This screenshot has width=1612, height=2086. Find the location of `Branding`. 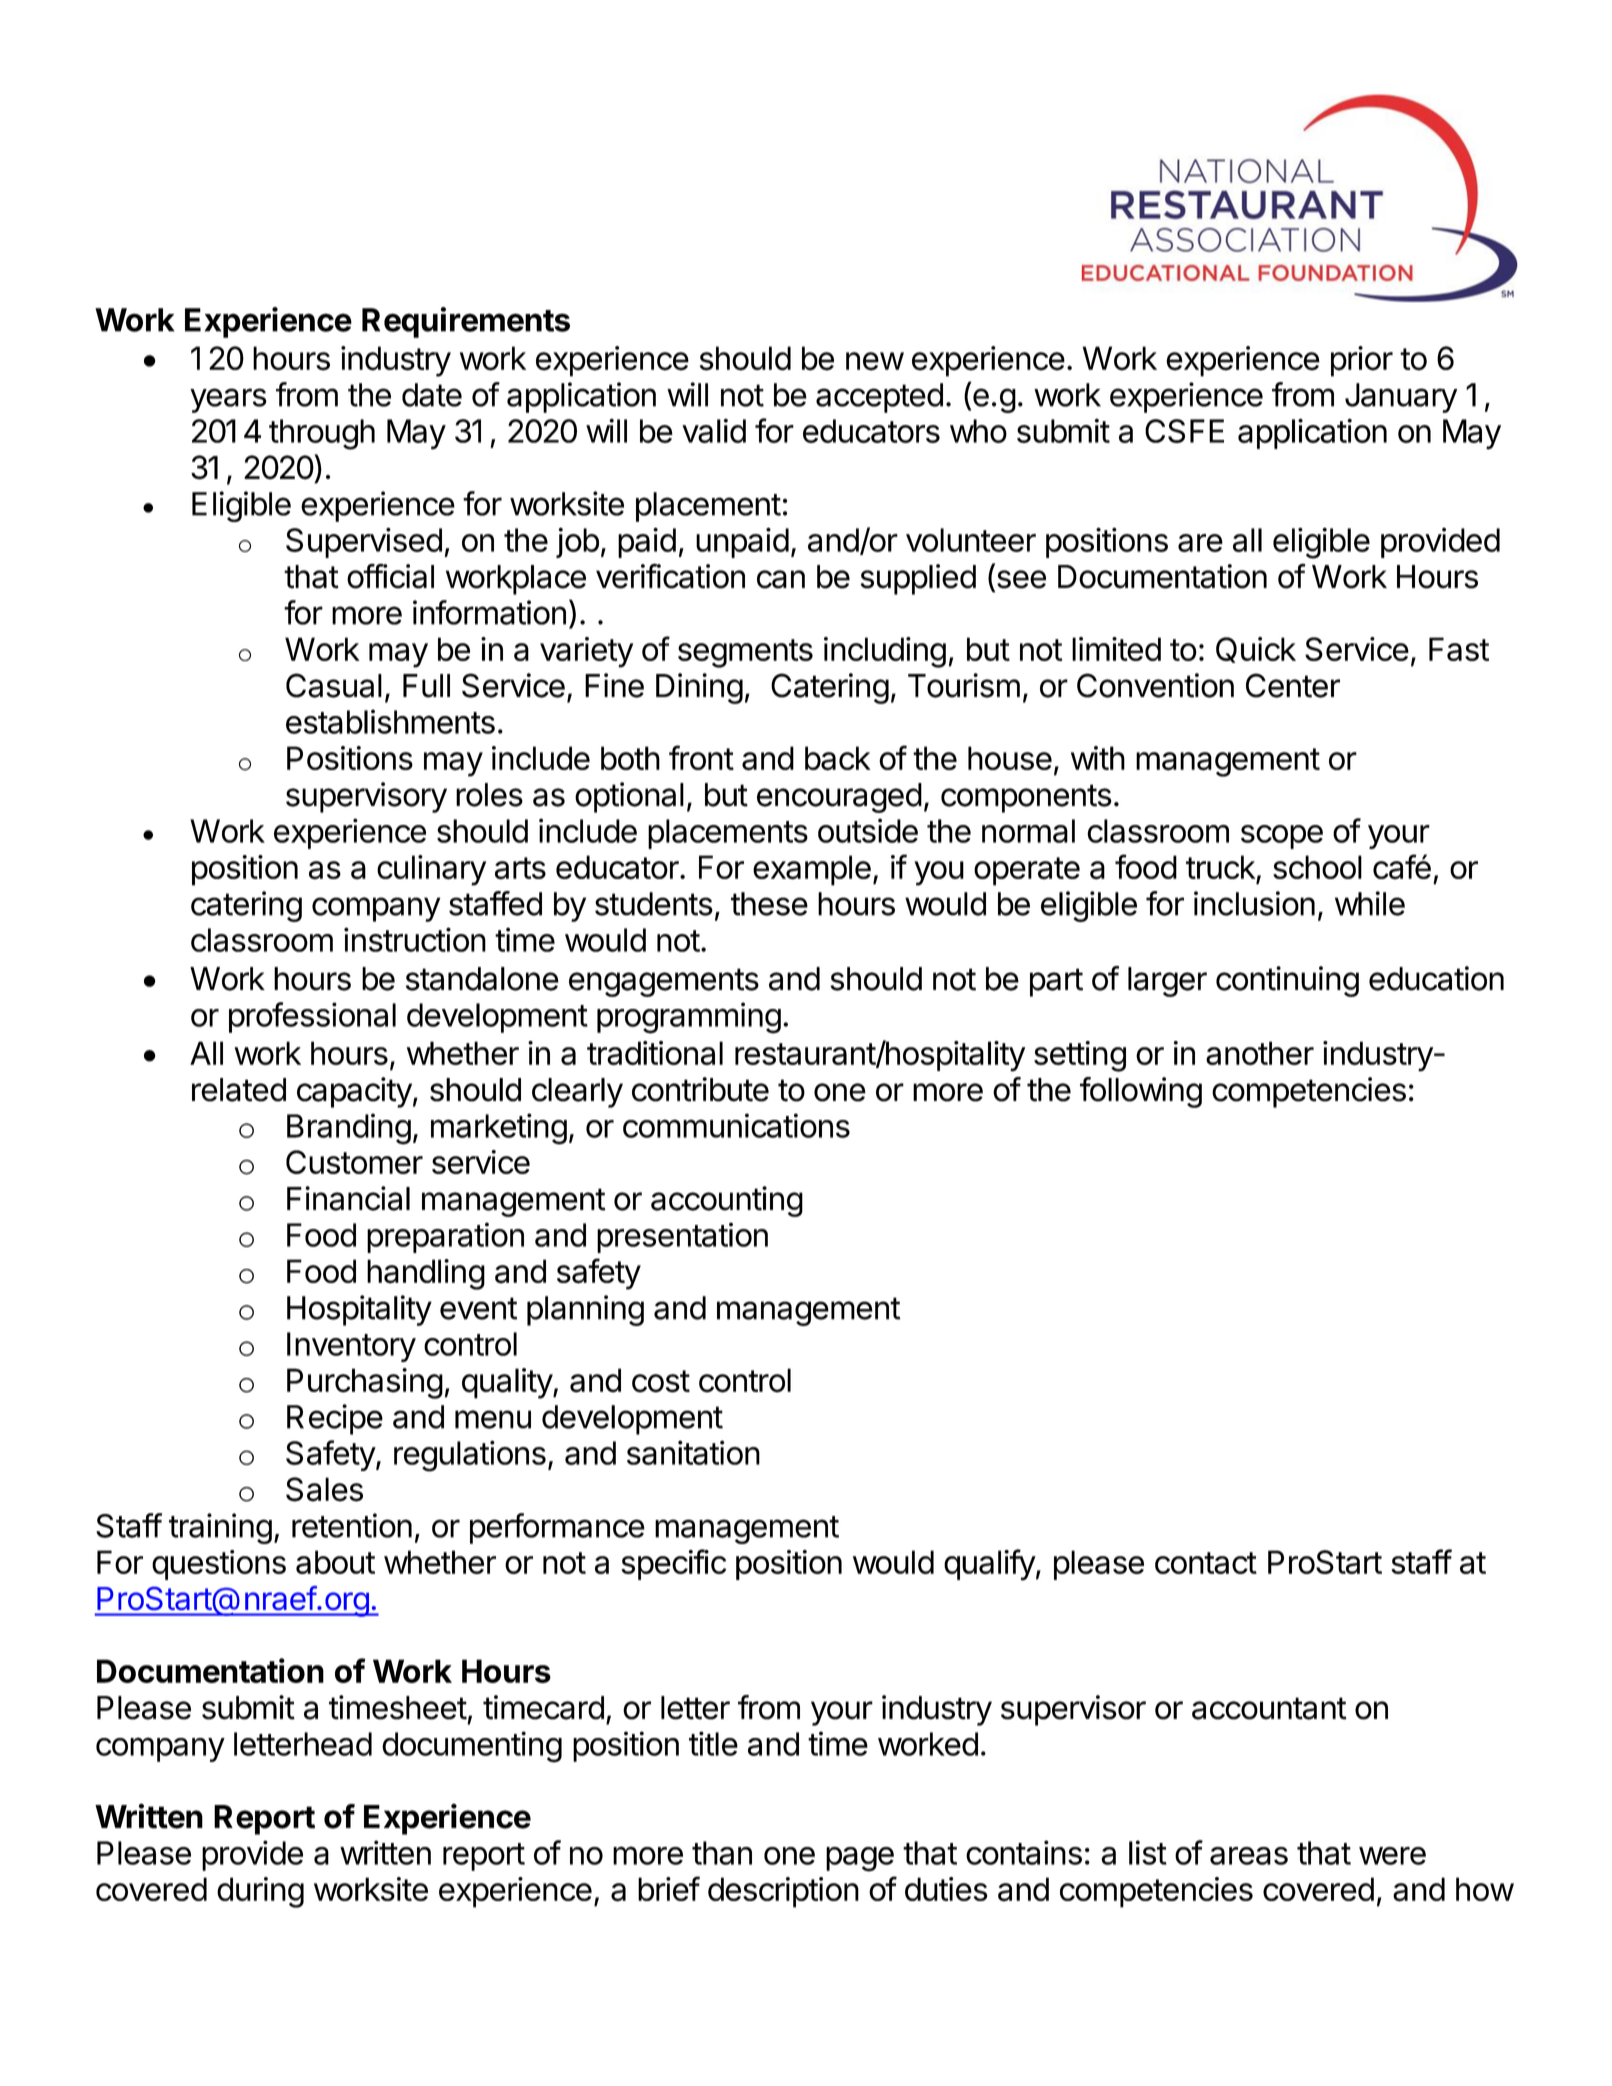

Branding is located at coordinates (349, 1129).
